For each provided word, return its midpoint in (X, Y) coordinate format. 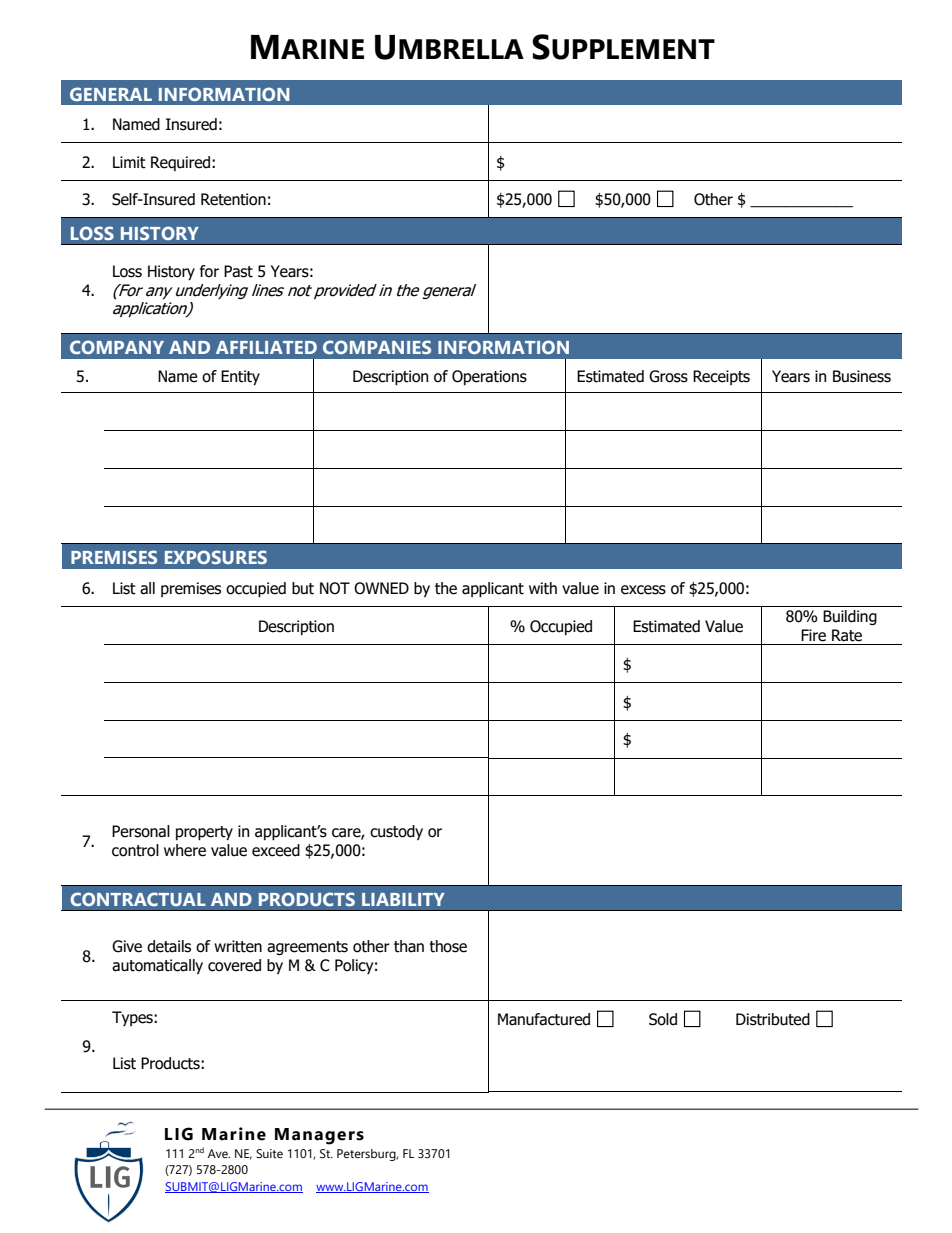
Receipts (721, 377)
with (543, 588)
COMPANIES (377, 347)
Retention (233, 199)
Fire (813, 635)
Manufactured (544, 1019)
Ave (219, 1153)
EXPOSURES (216, 557)
